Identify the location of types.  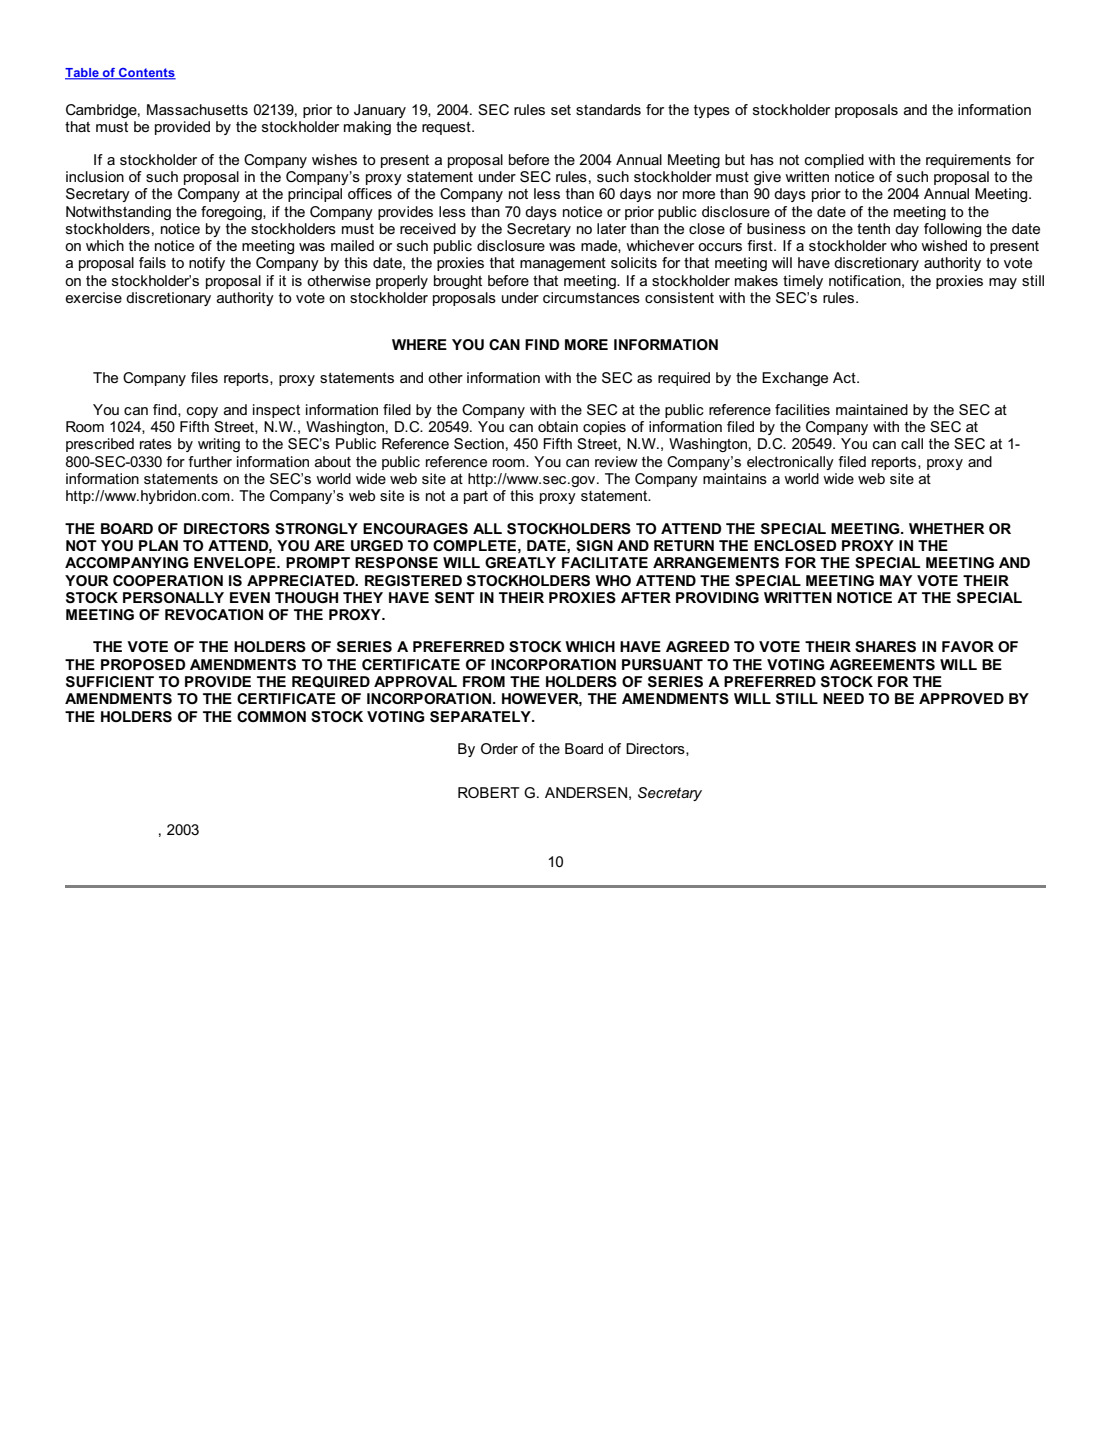
(712, 111).
